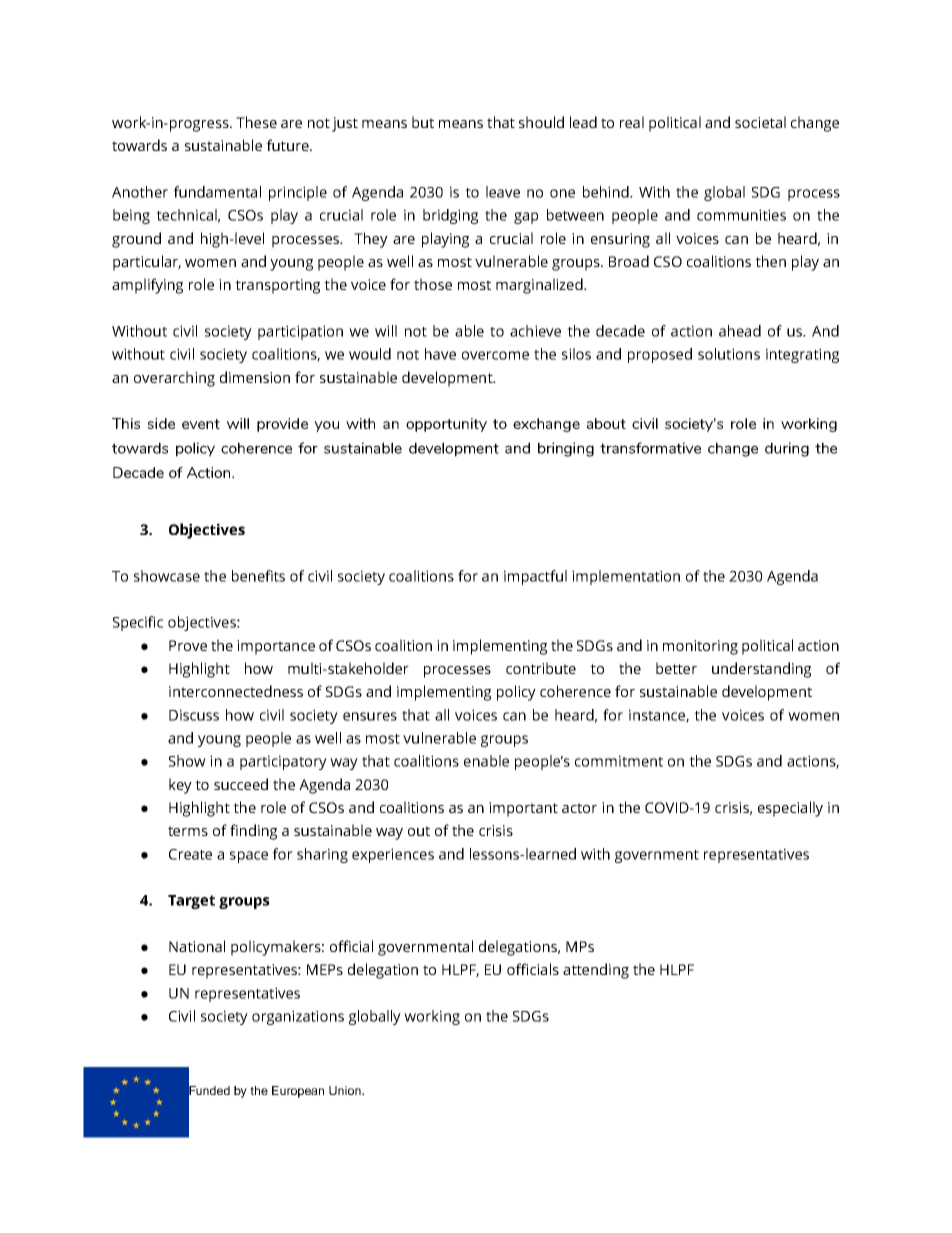  What do you see at coordinates (760, 122) in the image?
I see `societal` at bounding box center [760, 122].
